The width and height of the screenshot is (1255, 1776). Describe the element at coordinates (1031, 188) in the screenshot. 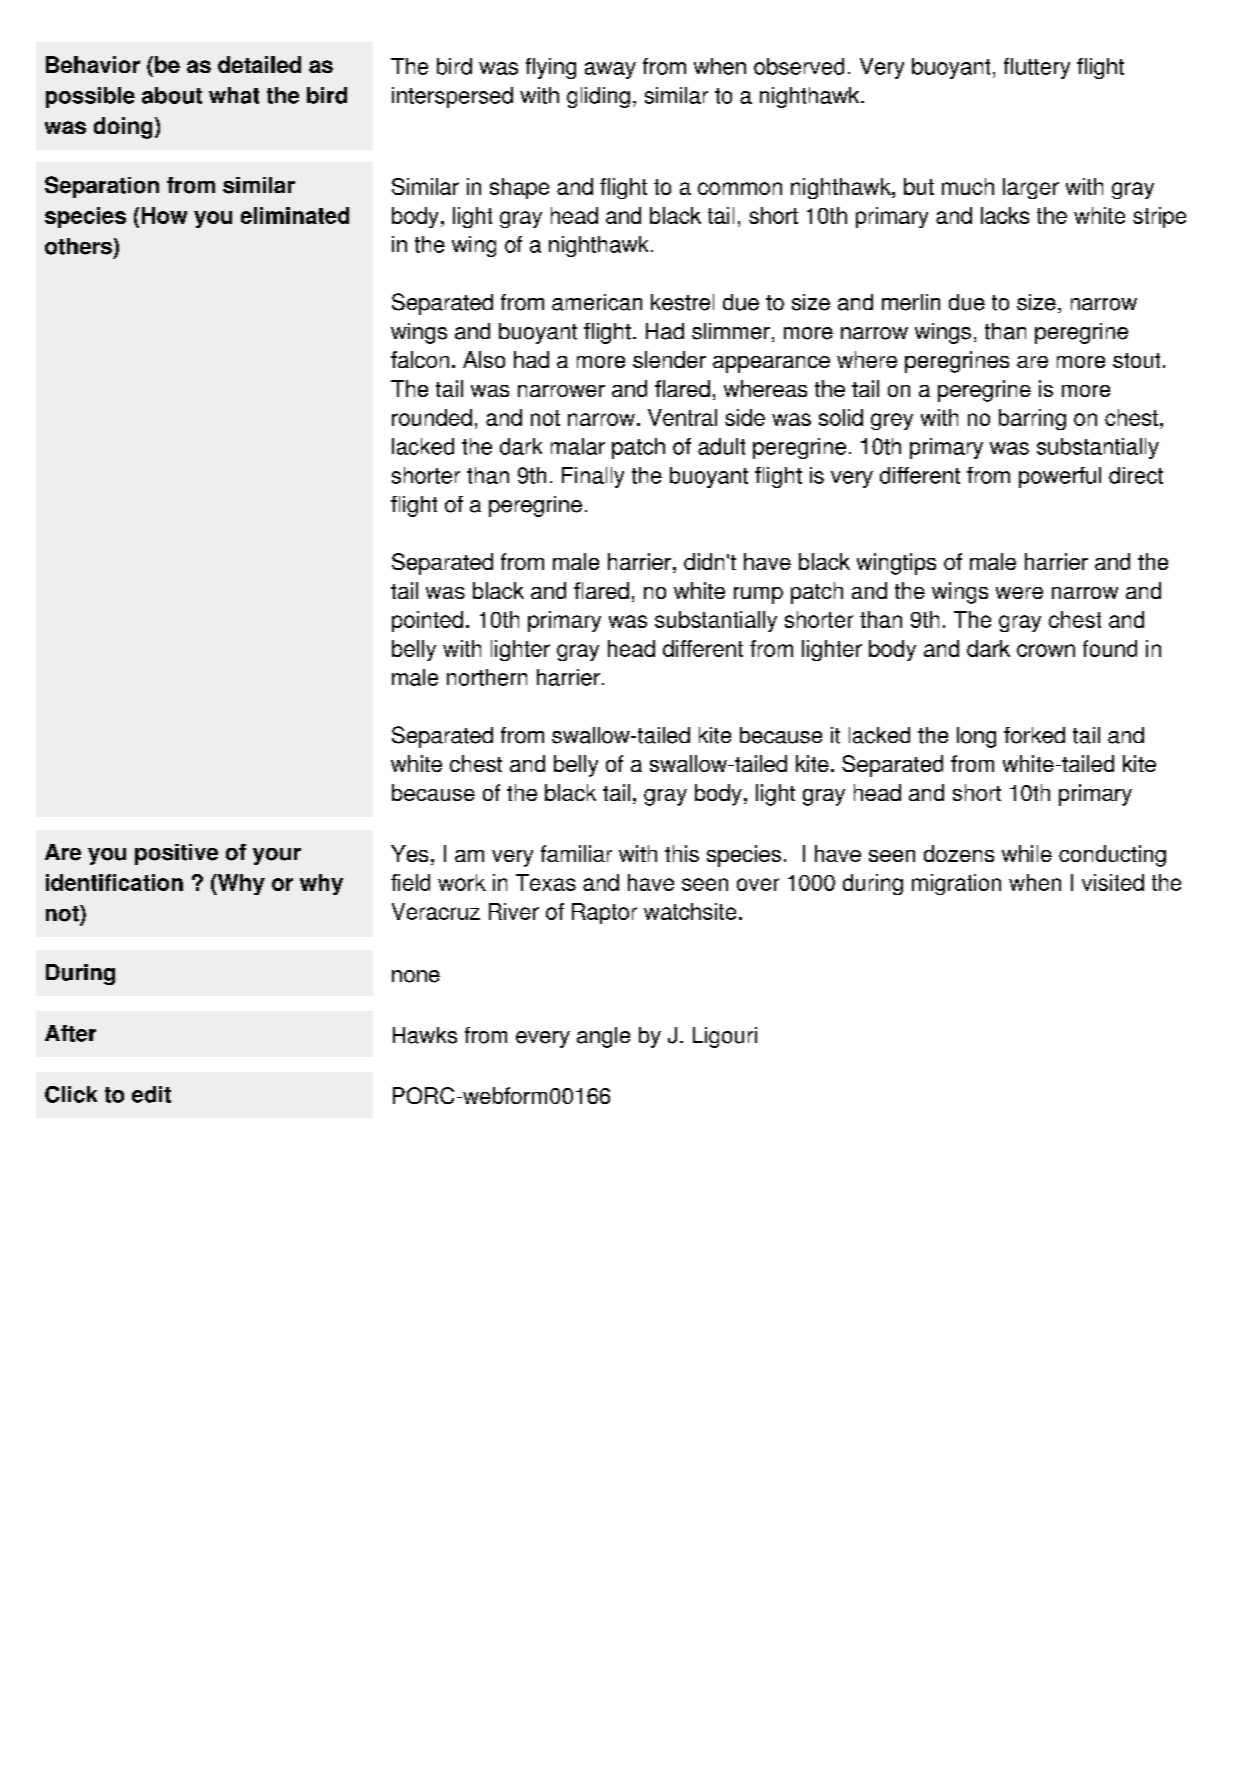

I see `larger` at that location.
